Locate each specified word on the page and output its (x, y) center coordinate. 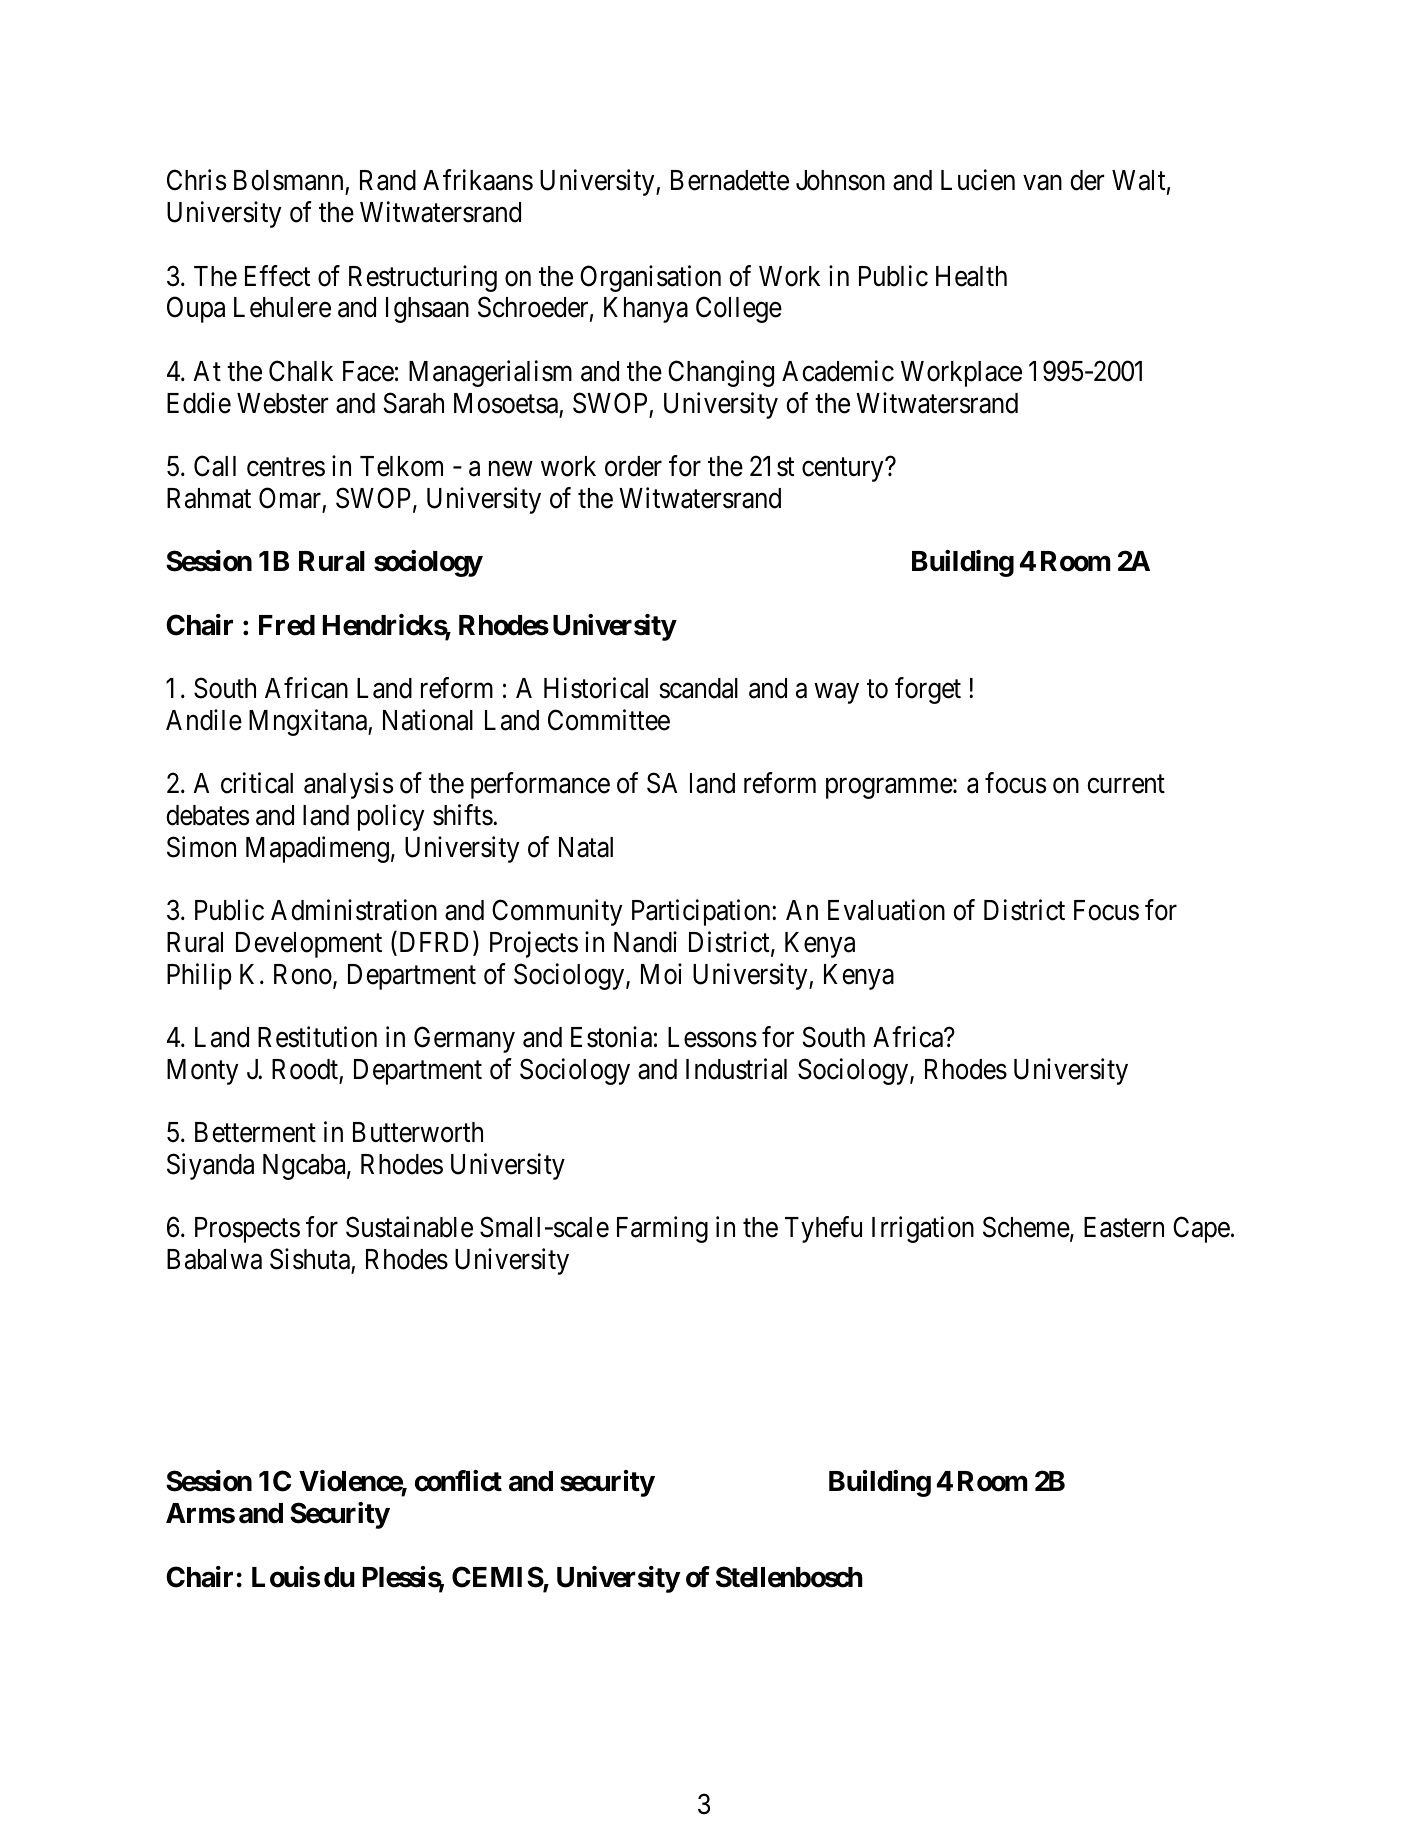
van (1043, 183)
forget (928, 690)
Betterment (255, 1132)
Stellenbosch (789, 1577)
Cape (1201, 1230)
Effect (277, 276)
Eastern (1124, 1227)
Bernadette (730, 180)
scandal (698, 688)
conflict (458, 1481)
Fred (287, 625)
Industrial (736, 1069)
